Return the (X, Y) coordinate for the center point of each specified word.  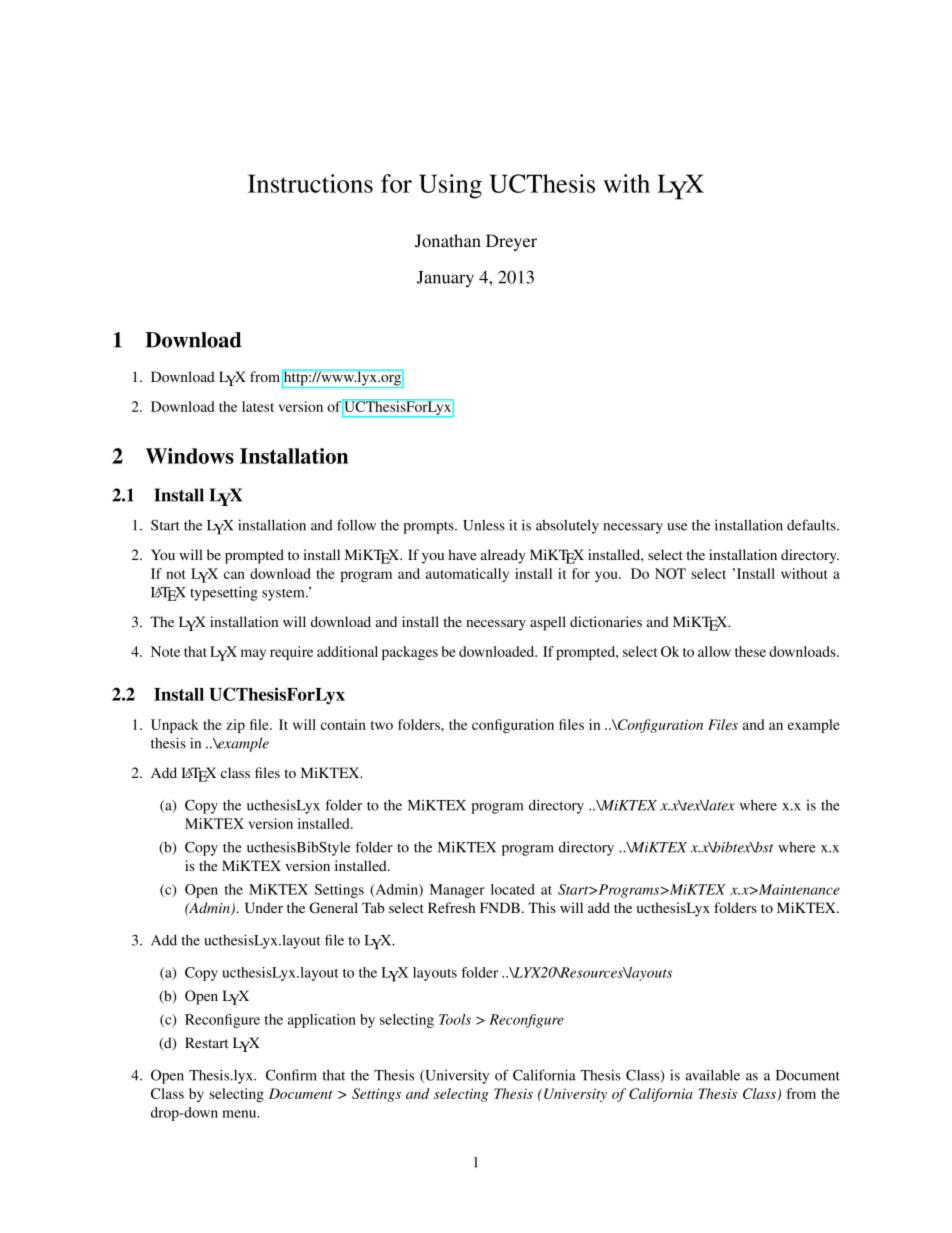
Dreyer (511, 242)
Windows (189, 456)
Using (450, 186)
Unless (484, 525)
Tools (455, 1019)
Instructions (310, 183)
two (382, 725)
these (750, 651)
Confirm (291, 1075)
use (677, 527)
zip (235, 726)
